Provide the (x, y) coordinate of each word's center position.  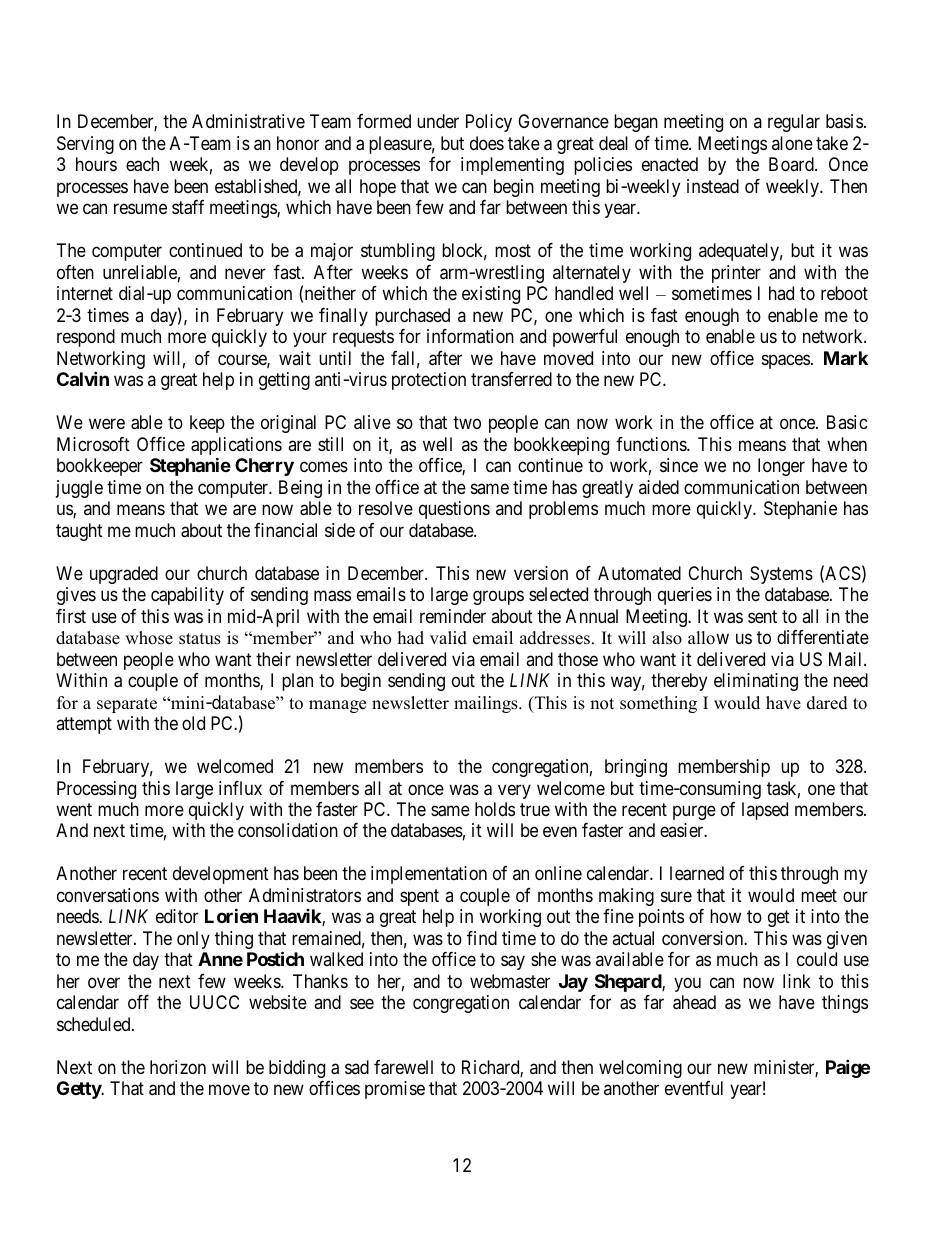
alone (792, 143)
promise (395, 1090)
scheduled (95, 1024)
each (142, 164)
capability (187, 596)
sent (762, 616)
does (487, 143)
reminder (453, 616)
